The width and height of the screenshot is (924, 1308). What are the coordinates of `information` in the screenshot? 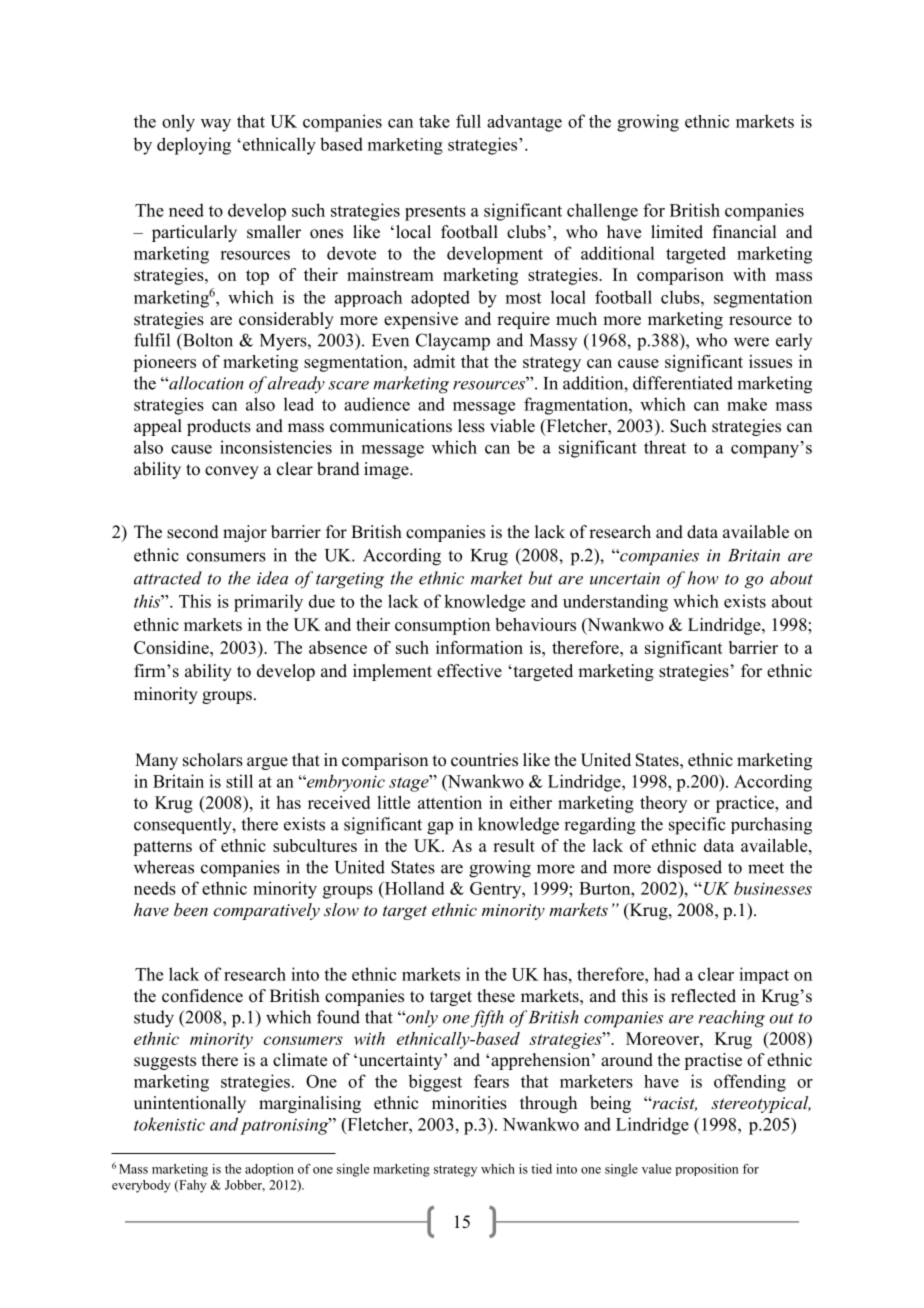 It's located at (479, 647).
